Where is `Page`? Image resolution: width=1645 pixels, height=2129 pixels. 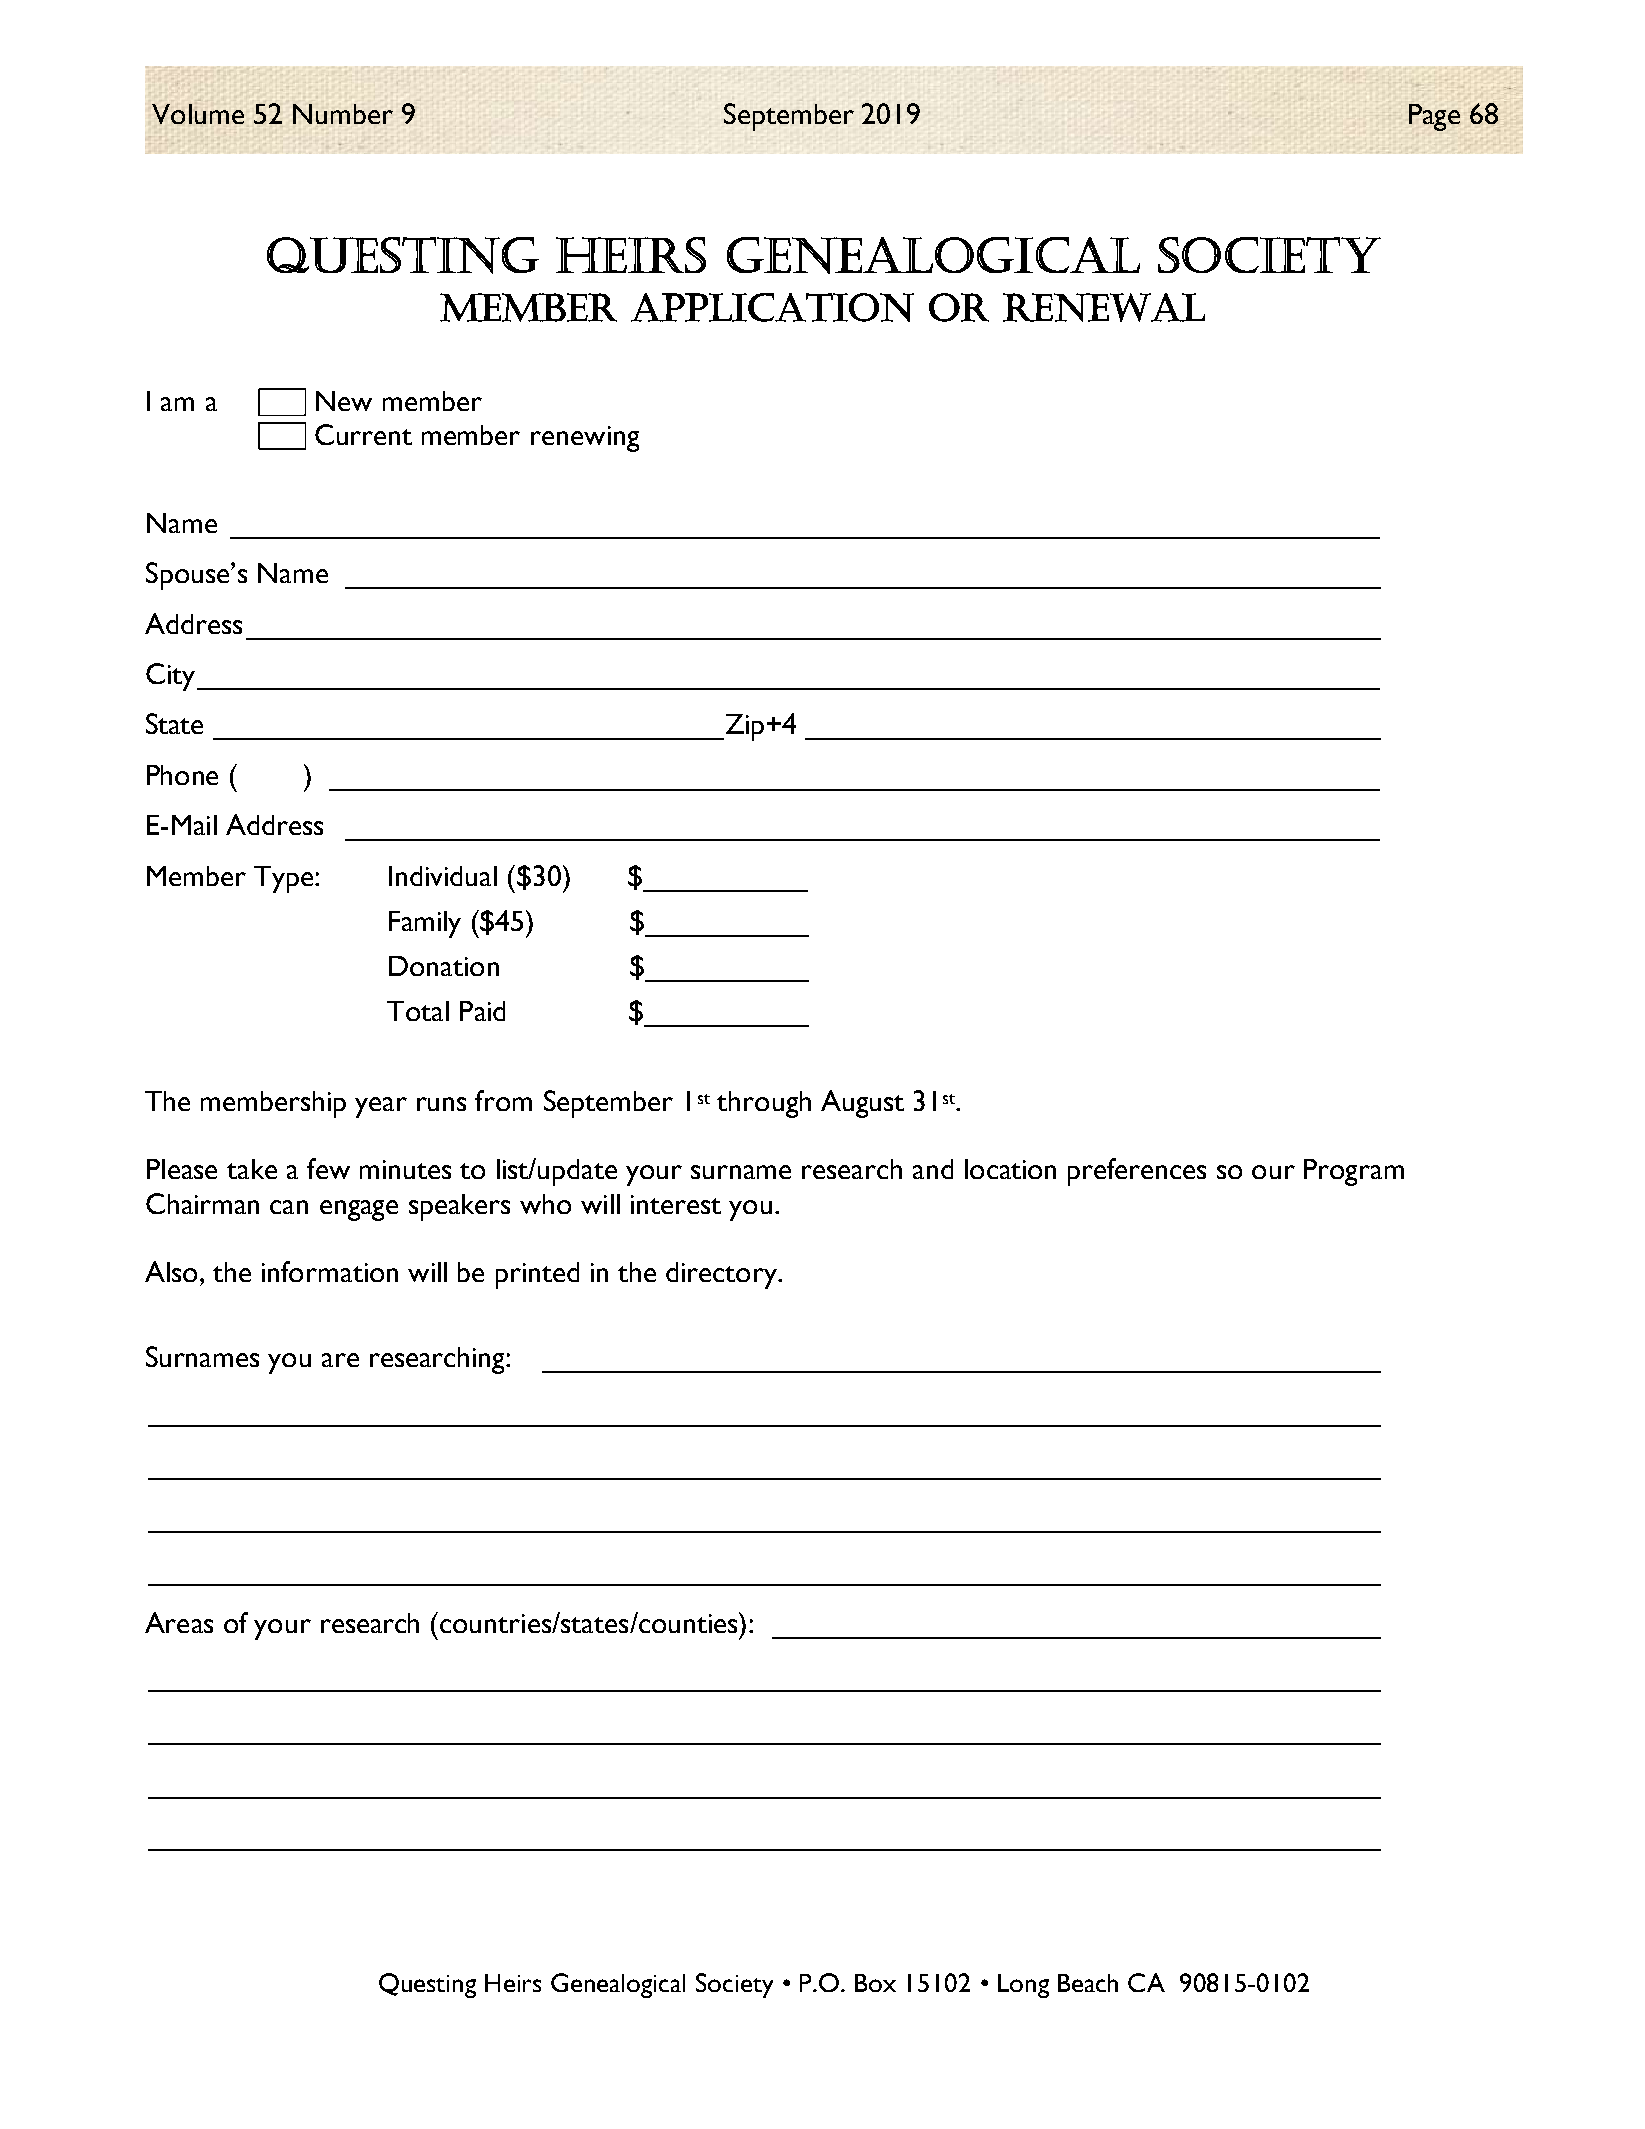
Page is located at coordinates (1434, 117).
